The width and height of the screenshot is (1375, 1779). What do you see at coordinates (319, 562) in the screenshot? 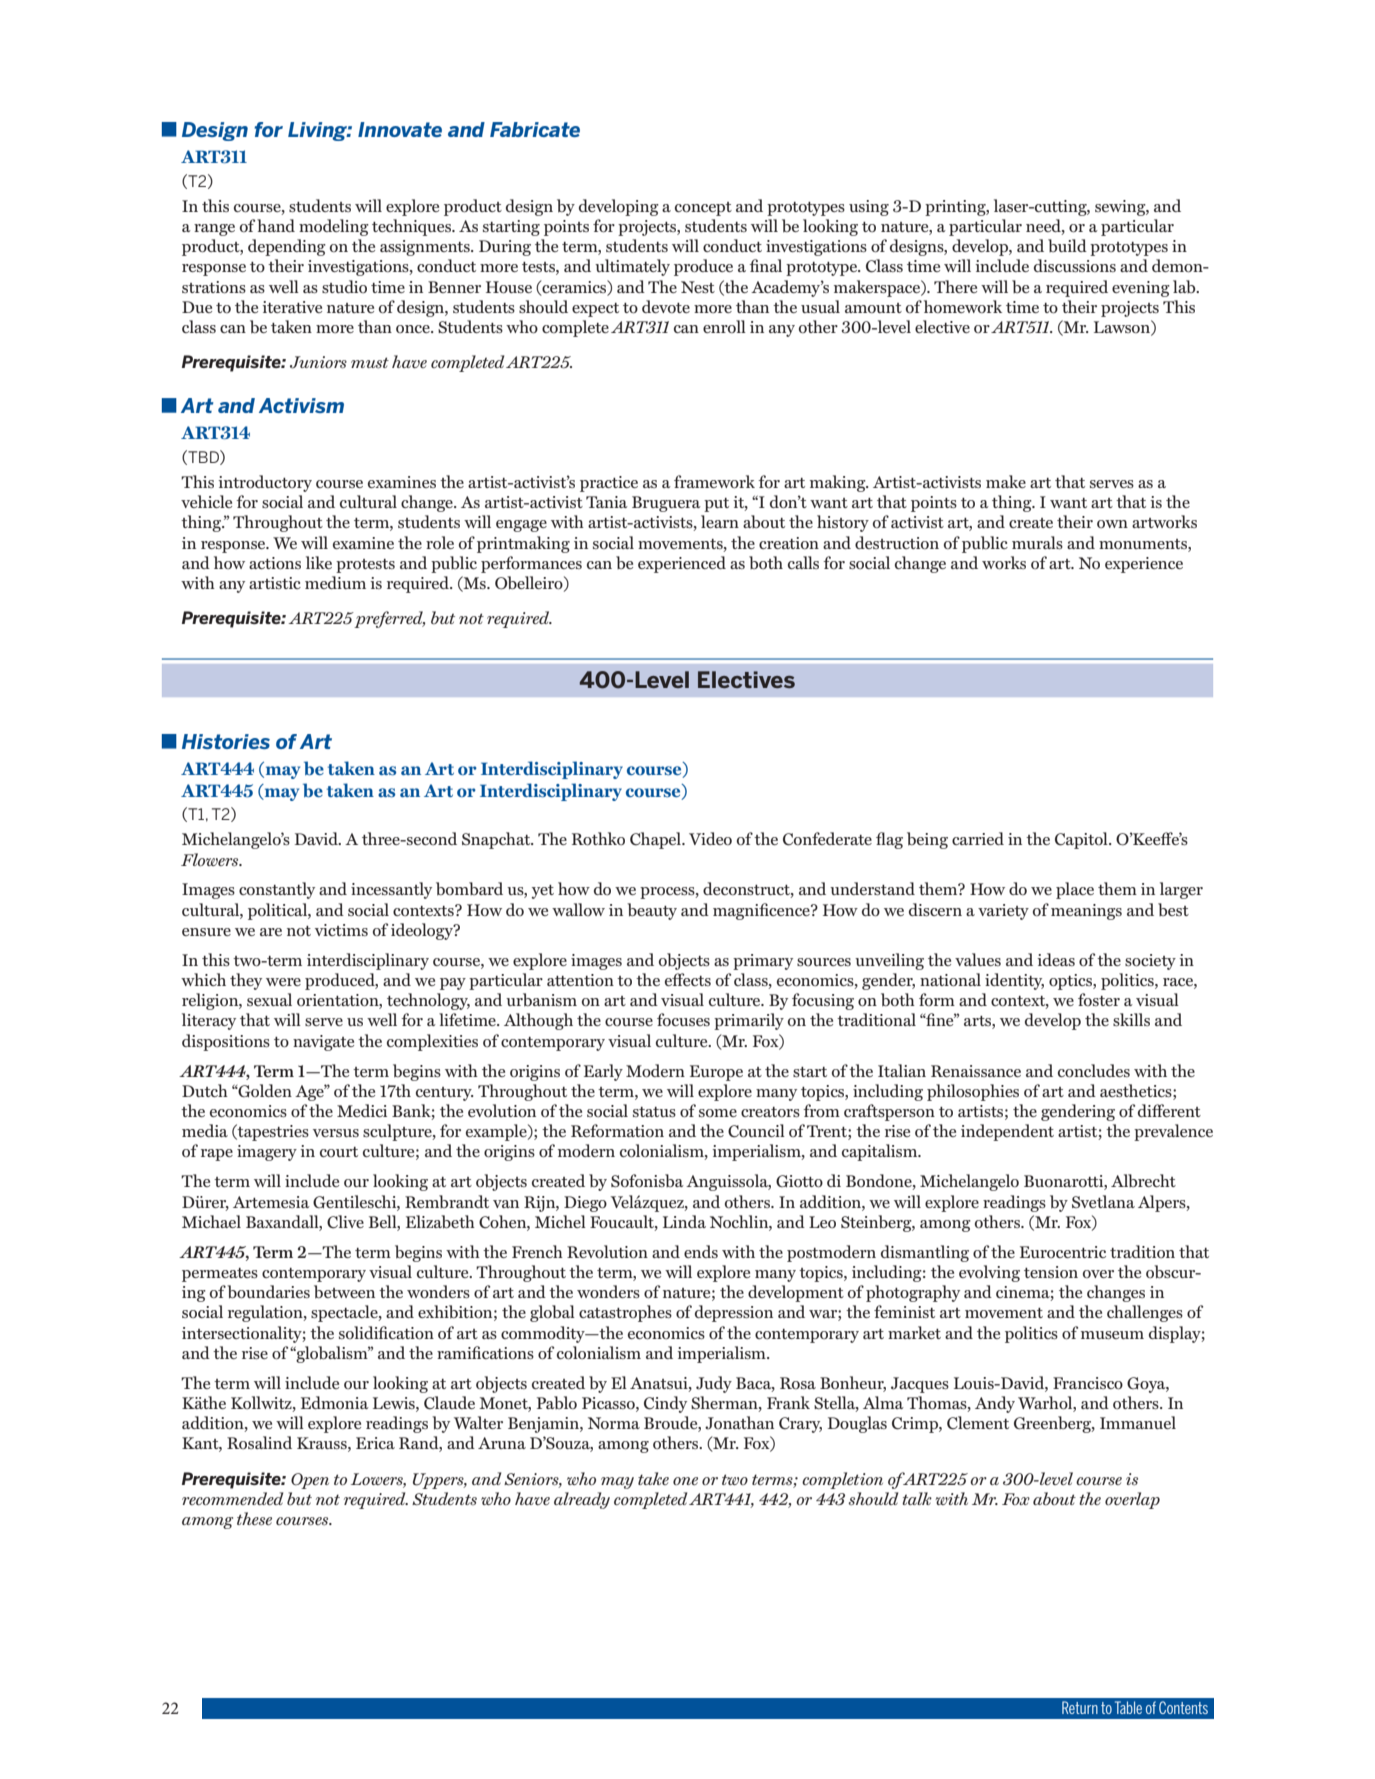
I see `like` at bounding box center [319, 562].
